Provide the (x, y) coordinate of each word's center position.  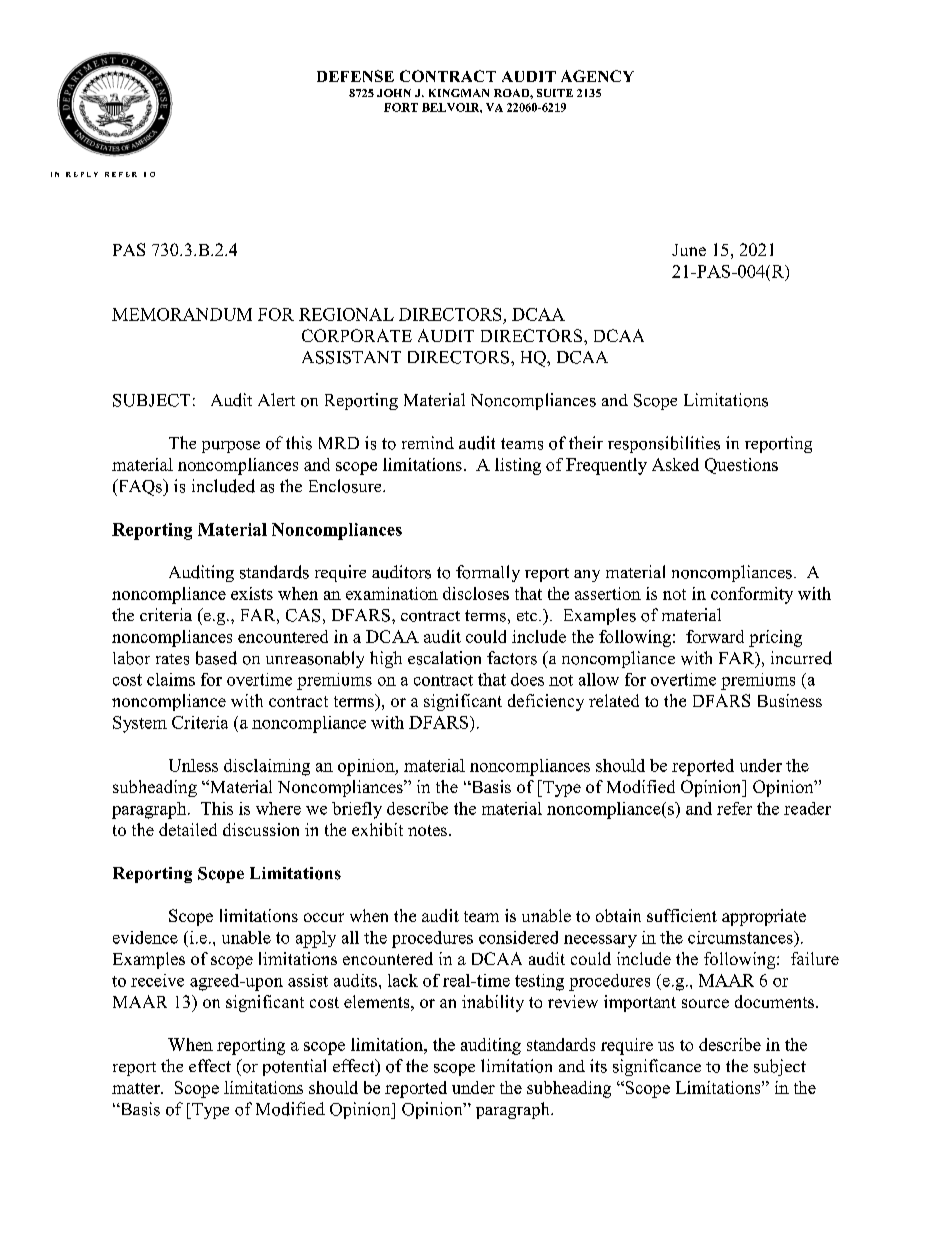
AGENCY (597, 76)
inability (493, 1003)
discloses (476, 593)
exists (252, 593)
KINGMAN (459, 93)
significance (657, 1067)
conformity (752, 595)
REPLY (82, 174)
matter (137, 1088)
